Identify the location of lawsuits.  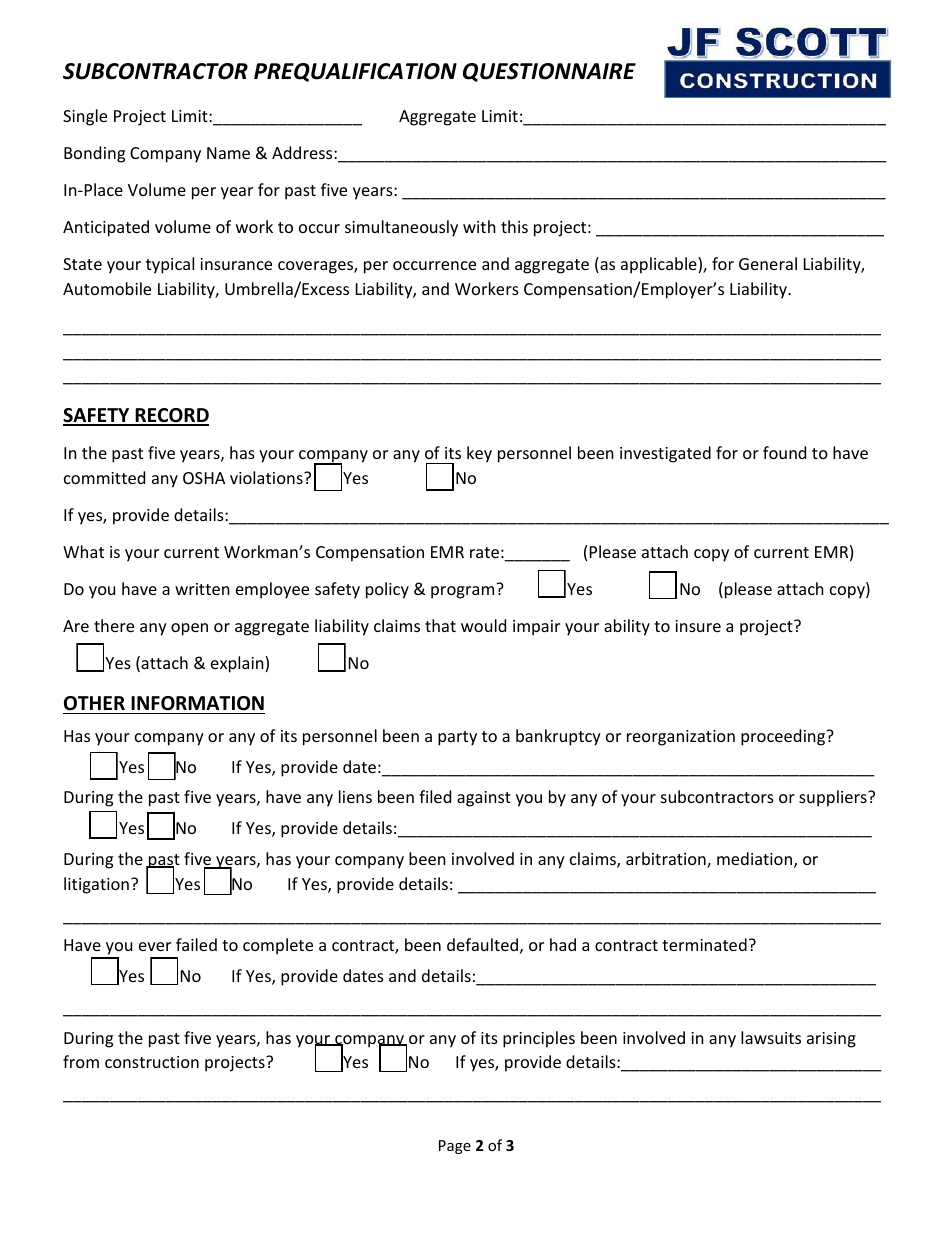
(771, 1037).
